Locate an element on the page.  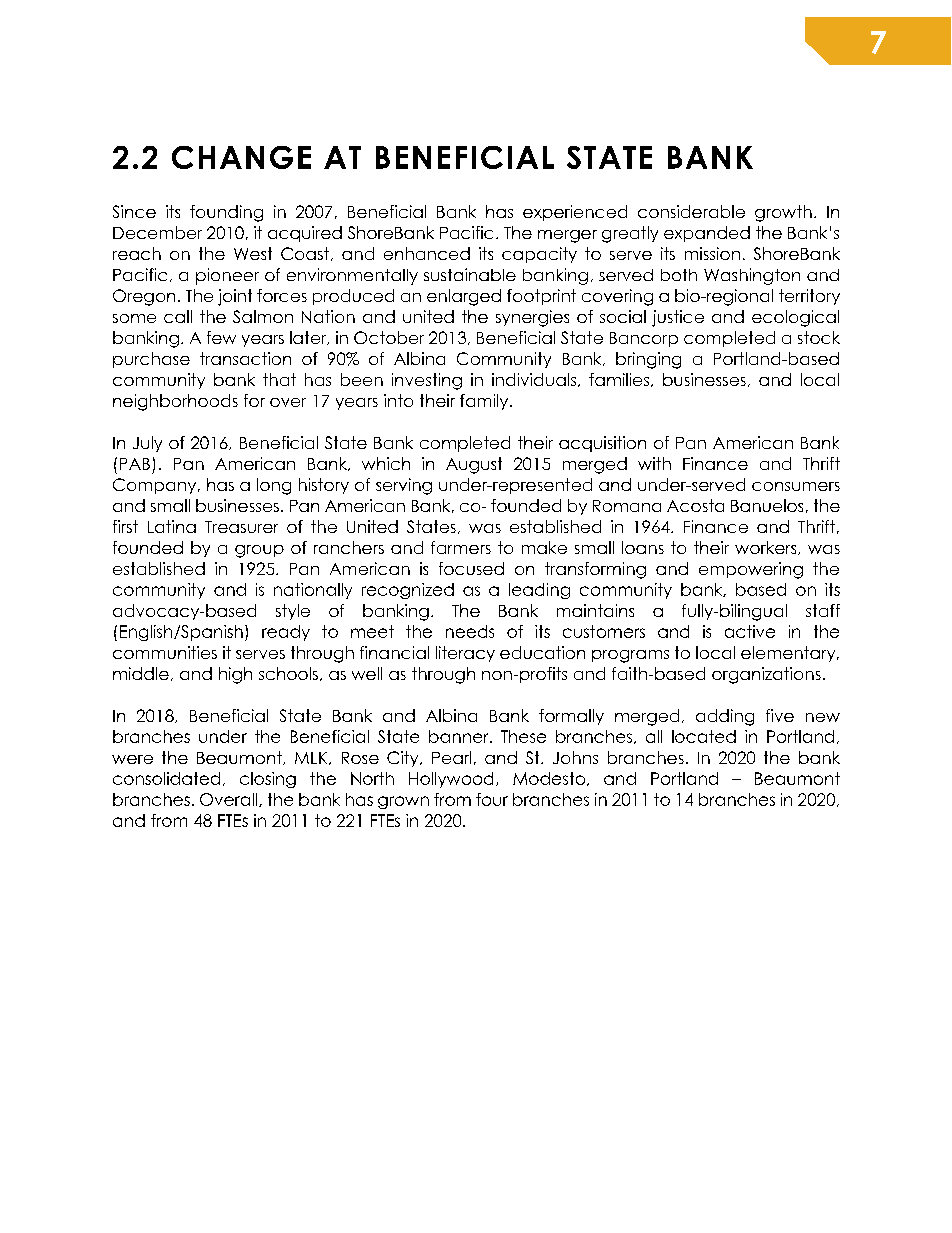
CHANGE is located at coordinates (241, 157).
